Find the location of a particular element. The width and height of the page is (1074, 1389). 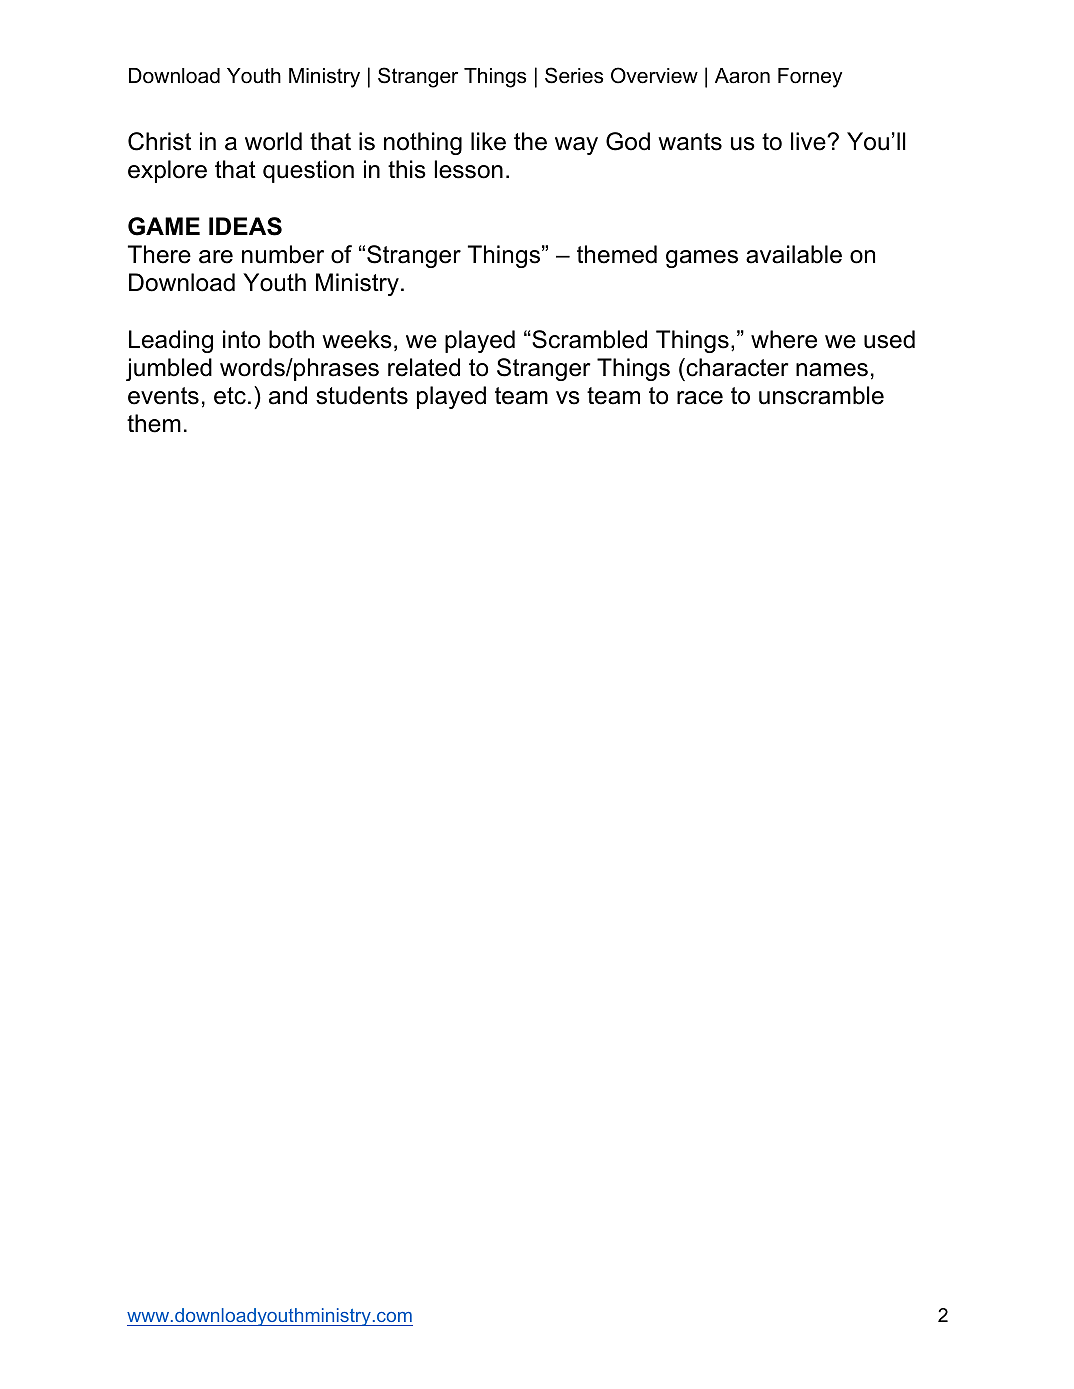

IDEAS is located at coordinates (245, 226).
